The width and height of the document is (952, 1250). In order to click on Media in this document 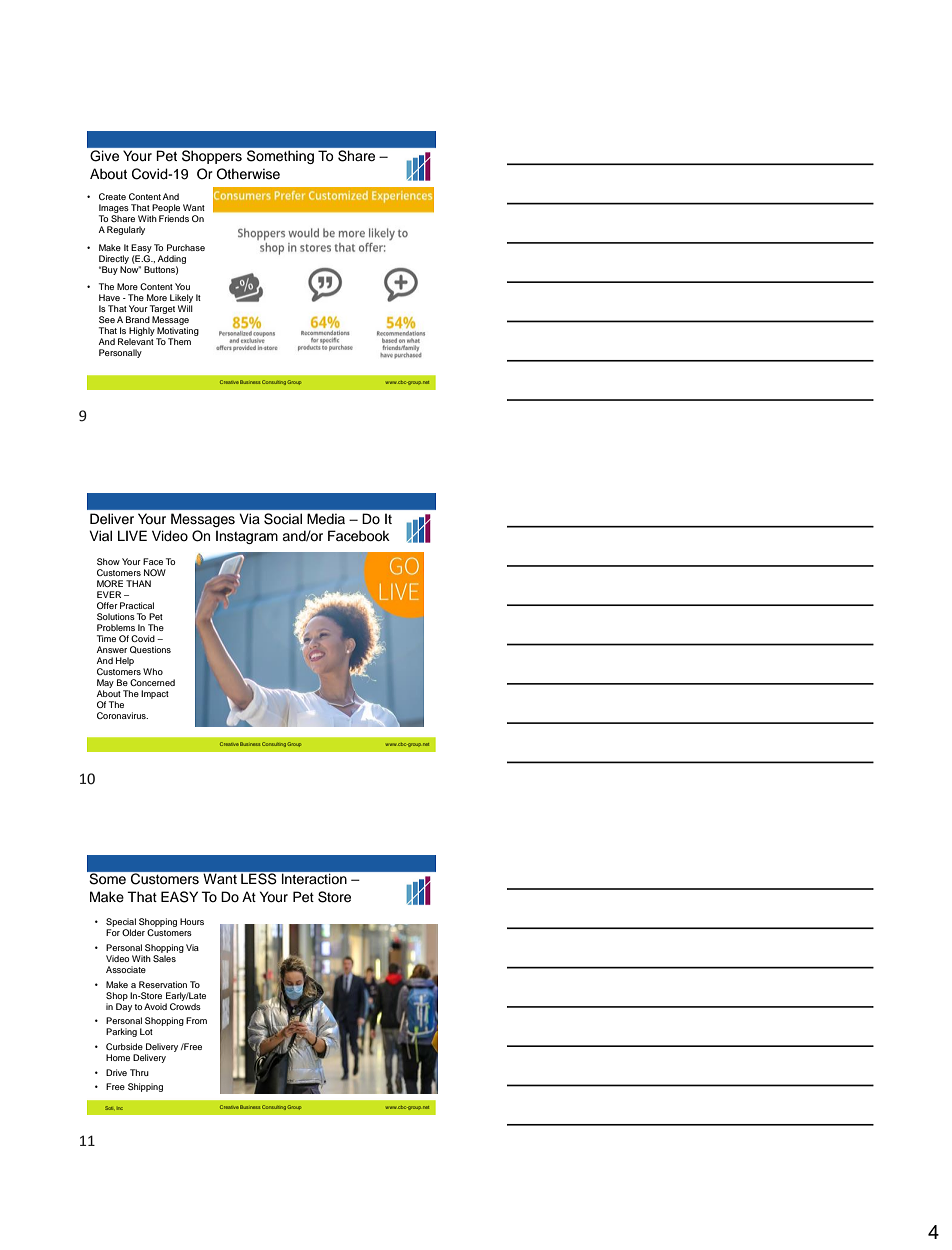, I will do `click(326, 518)`.
